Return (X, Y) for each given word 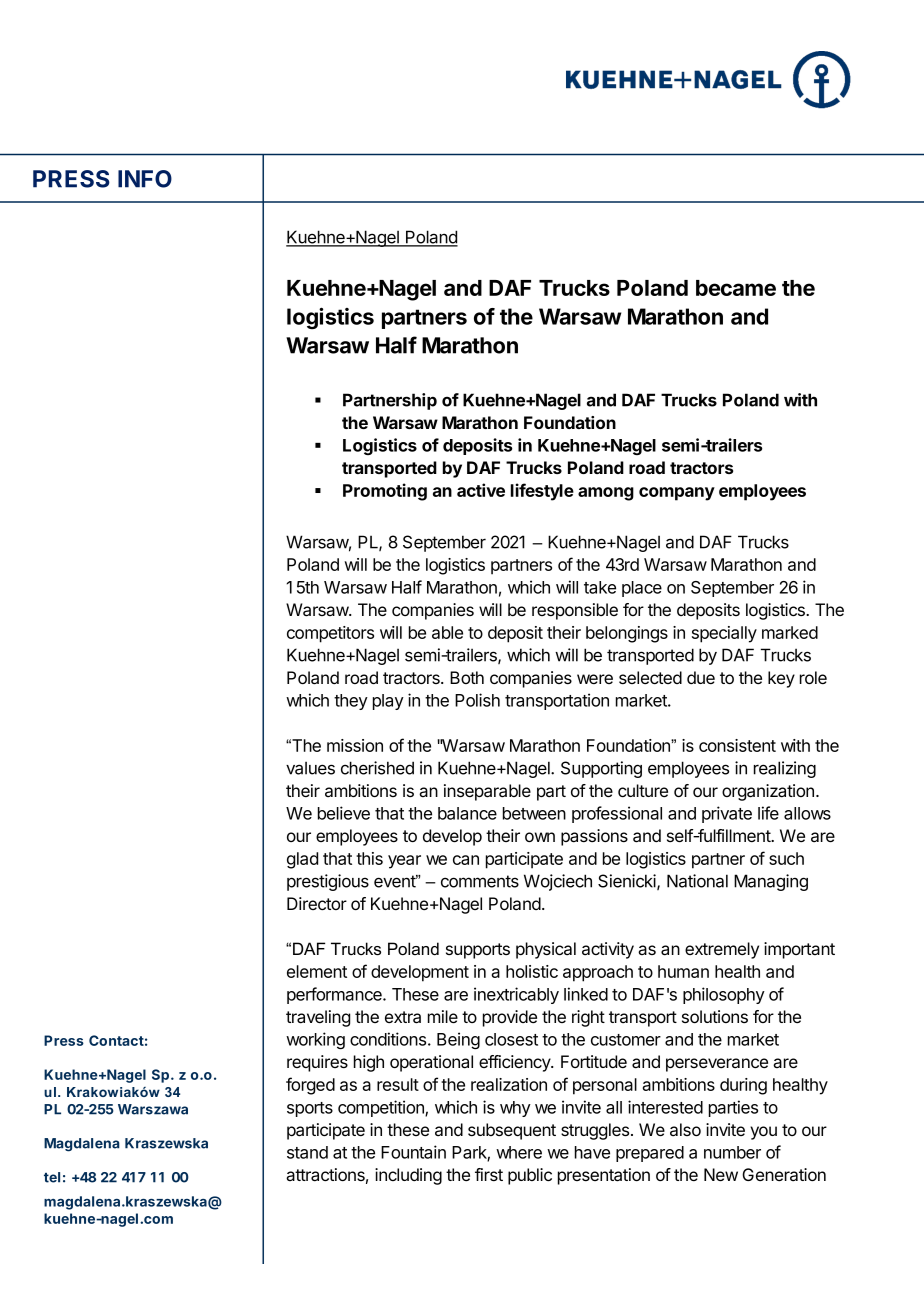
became (736, 288)
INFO (145, 179)
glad (302, 860)
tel (52, 1177)
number (732, 1152)
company (677, 494)
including (408, 1176)
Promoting (385, 492)
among (606, 494)
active (481, 490)
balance (467, 813)
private (727, 814)
